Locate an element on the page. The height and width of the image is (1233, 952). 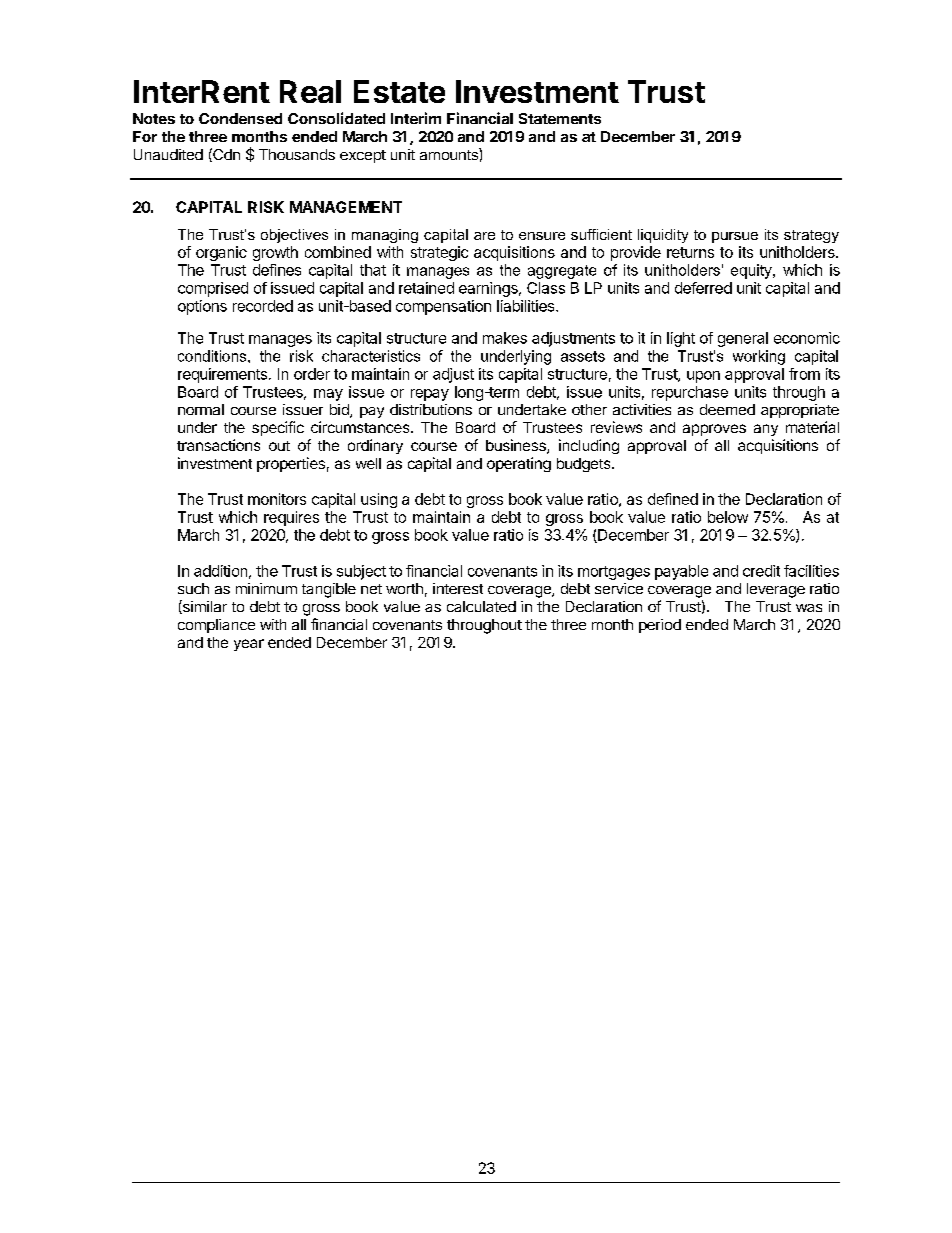
Statements is located at coordinates (560, 118).
